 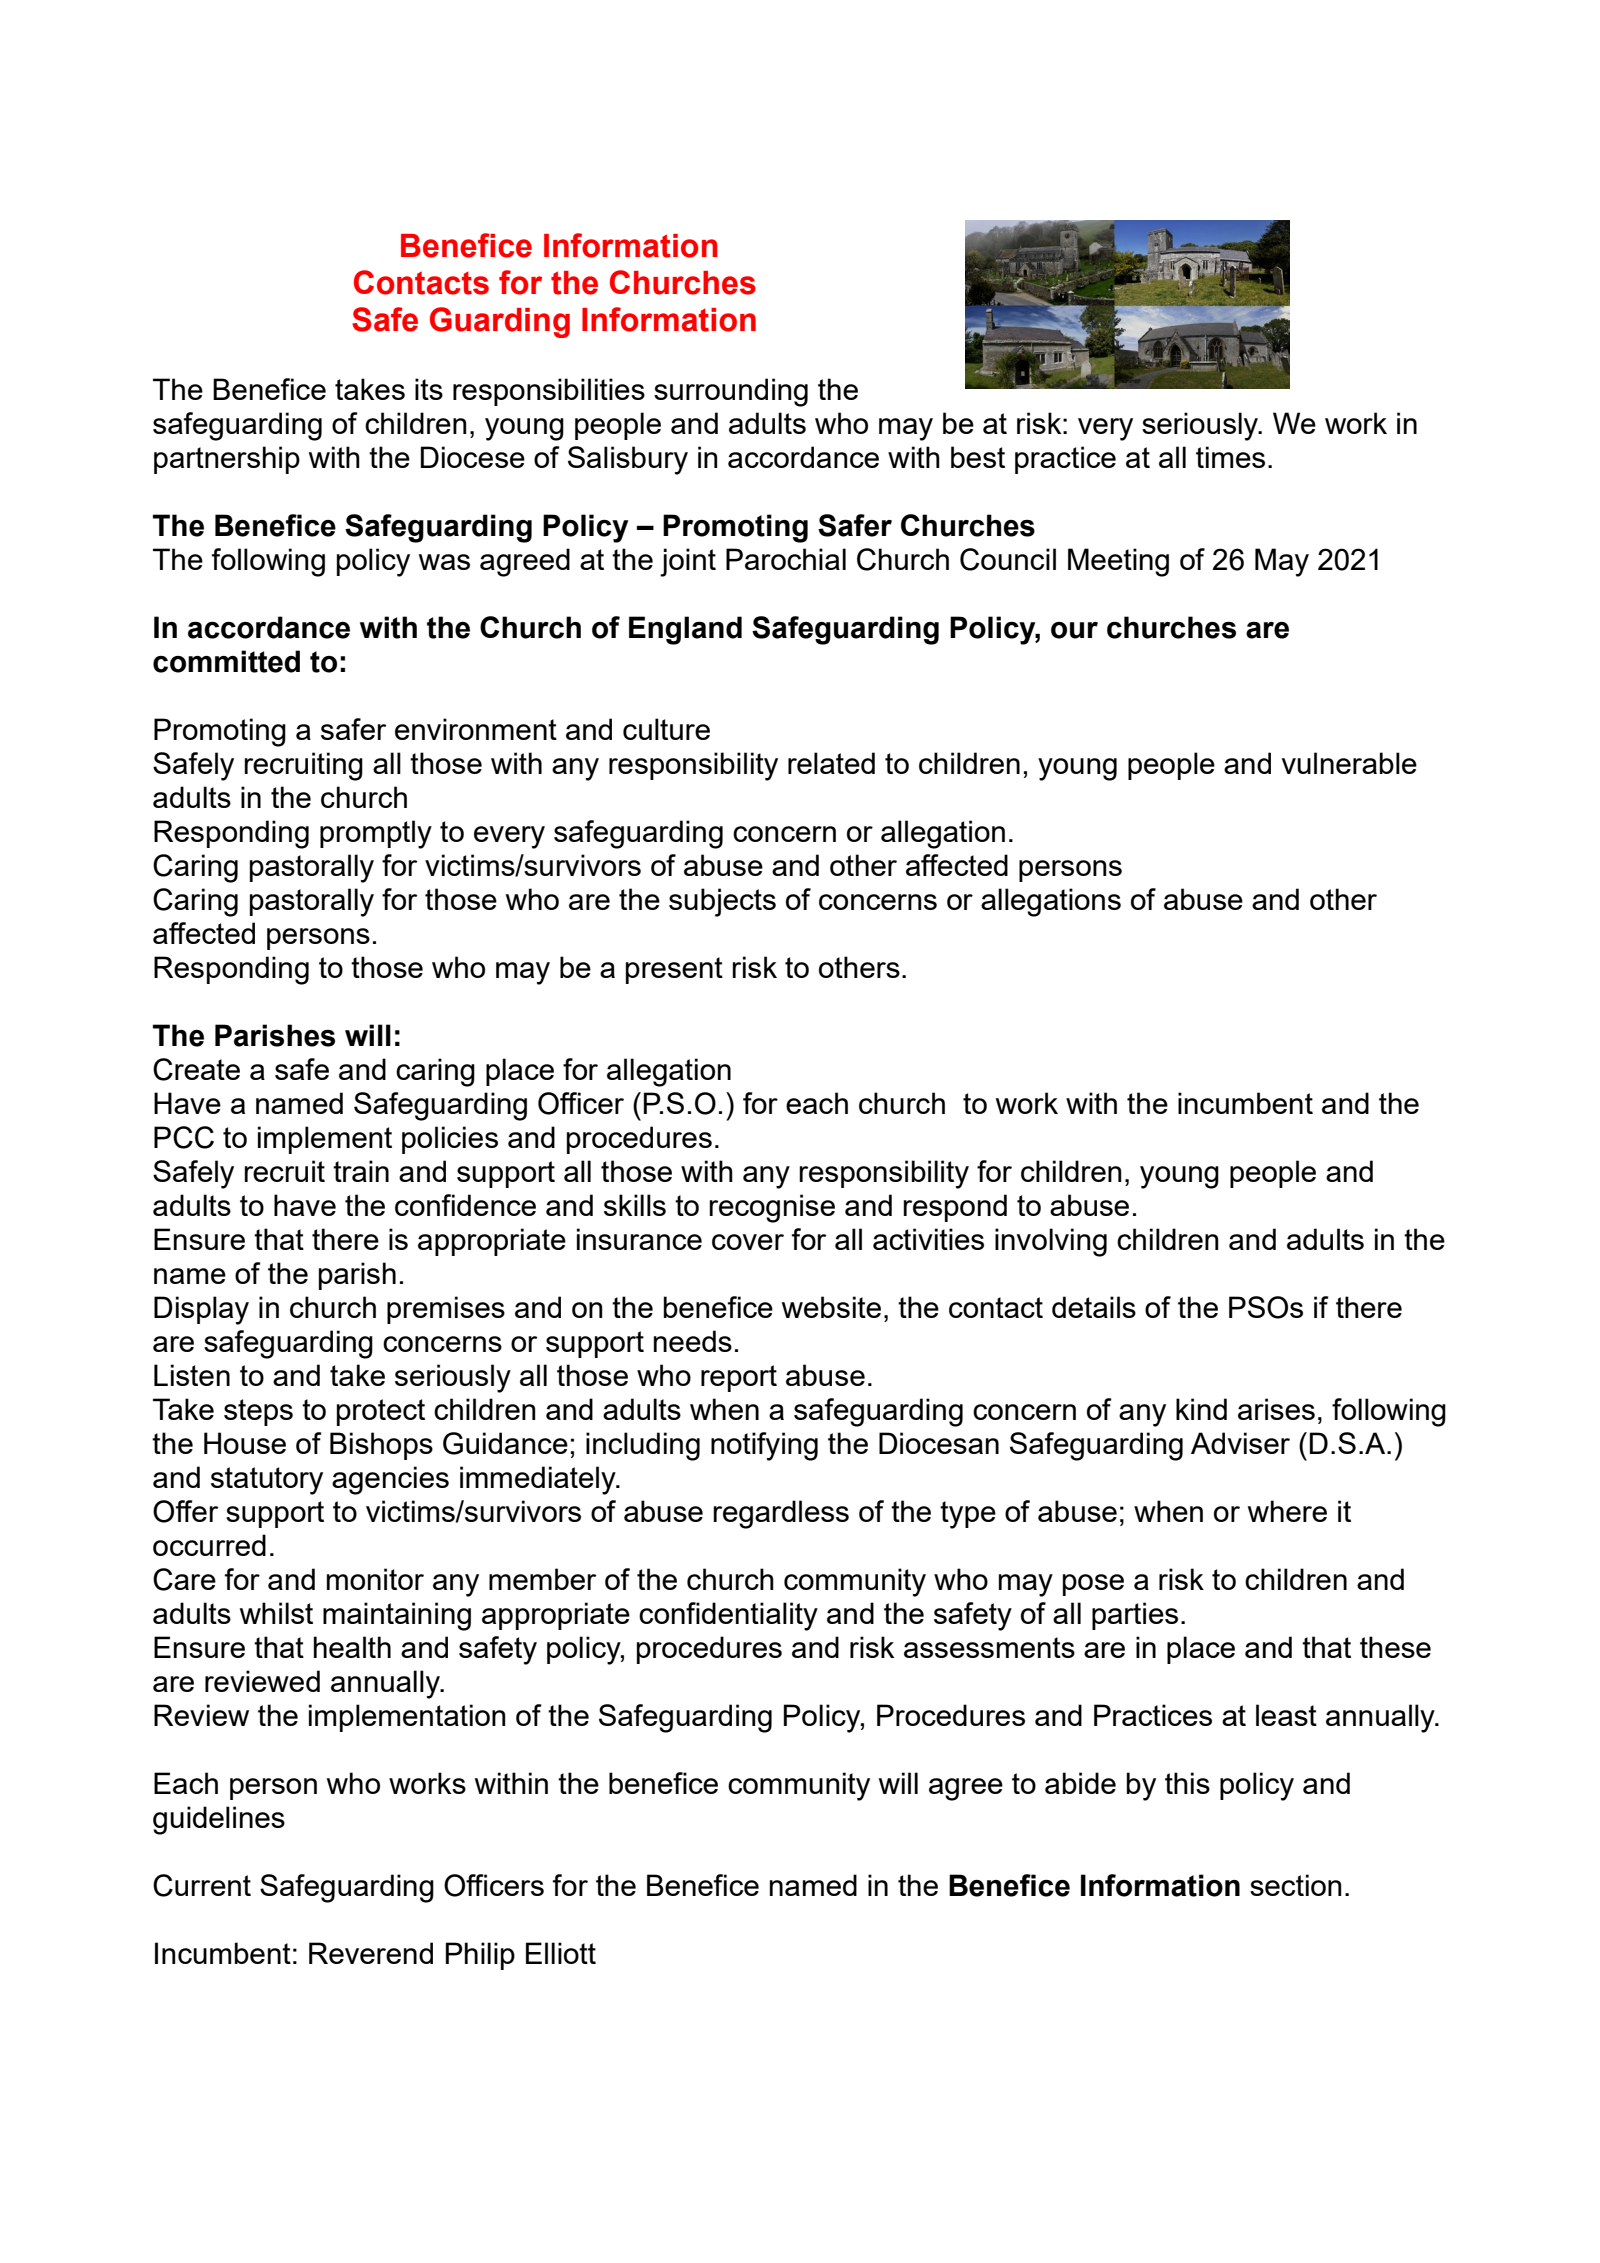 What do you see at coordinates (731, 392) in the screenshot?
I see `surrounding` at bounding box center [731, 392].
